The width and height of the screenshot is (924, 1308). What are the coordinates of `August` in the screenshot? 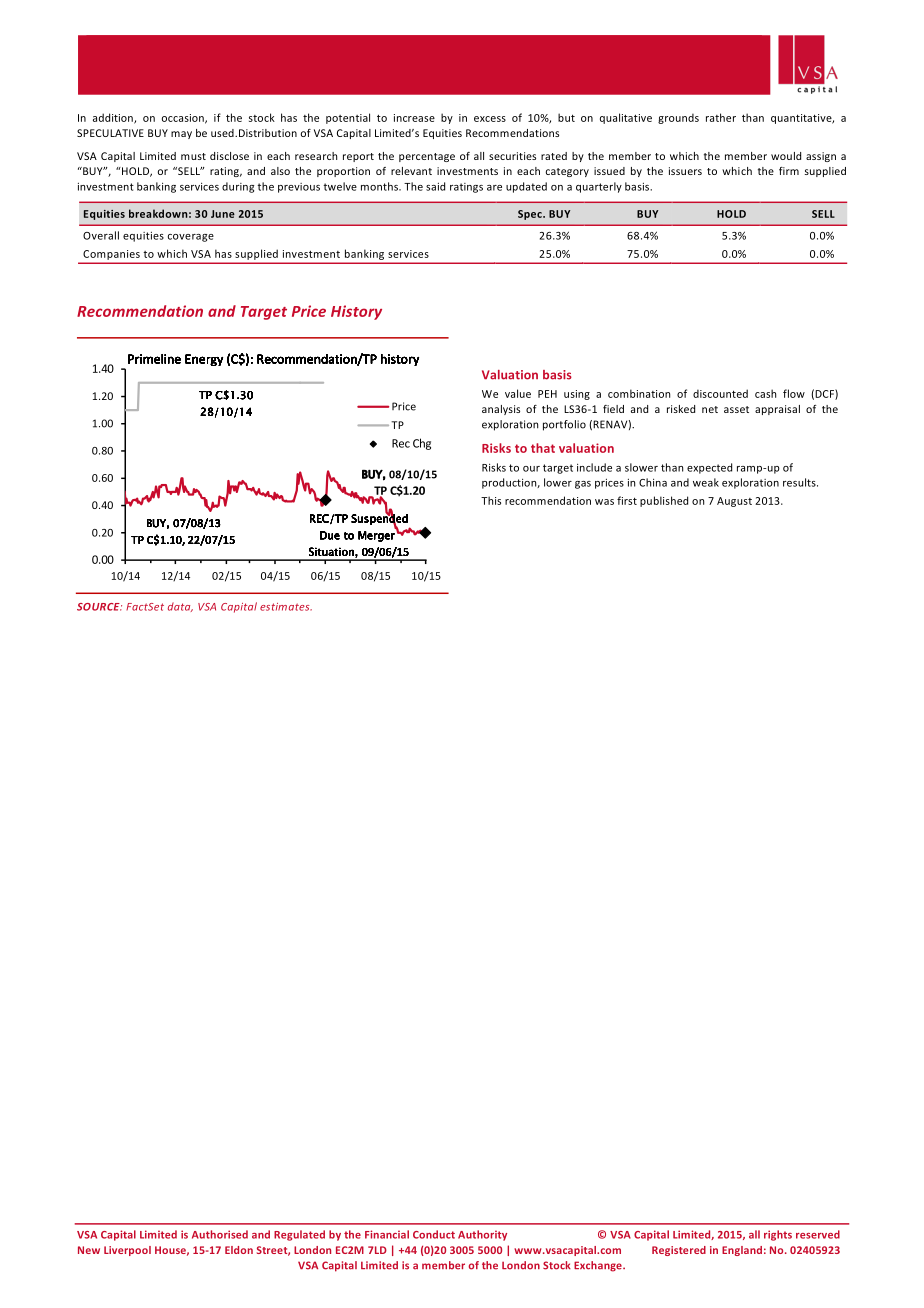 It's located at (734, 502).
